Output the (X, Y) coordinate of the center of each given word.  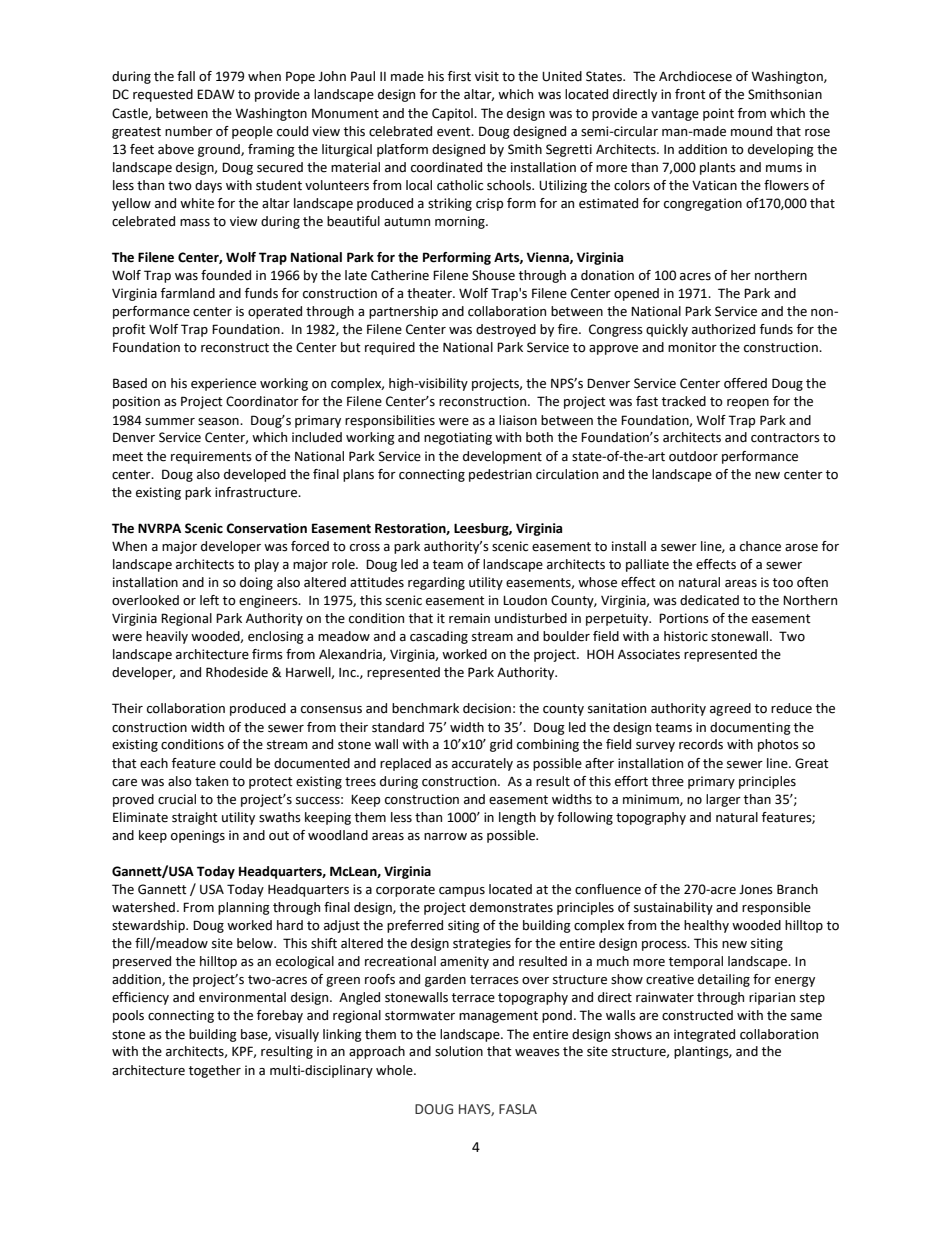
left (209, 600)
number (189, 131)
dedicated (709, 600)
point (718, 114)
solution (459, 1051)
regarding (436, 583)
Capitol (453, 114)
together (215, 1071)
